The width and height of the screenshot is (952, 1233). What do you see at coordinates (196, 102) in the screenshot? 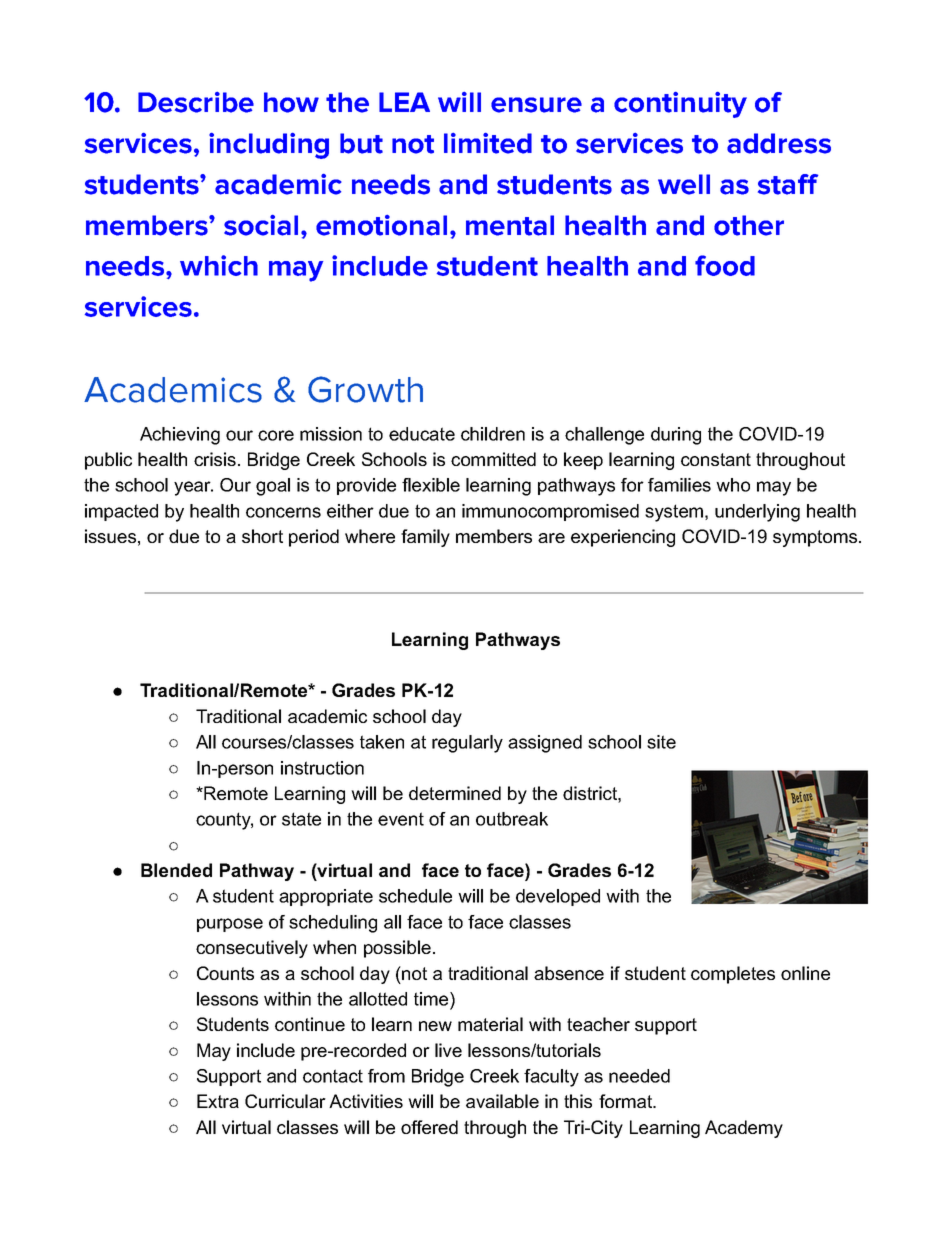
I see `Describe` at bounding box center [196, 102].
